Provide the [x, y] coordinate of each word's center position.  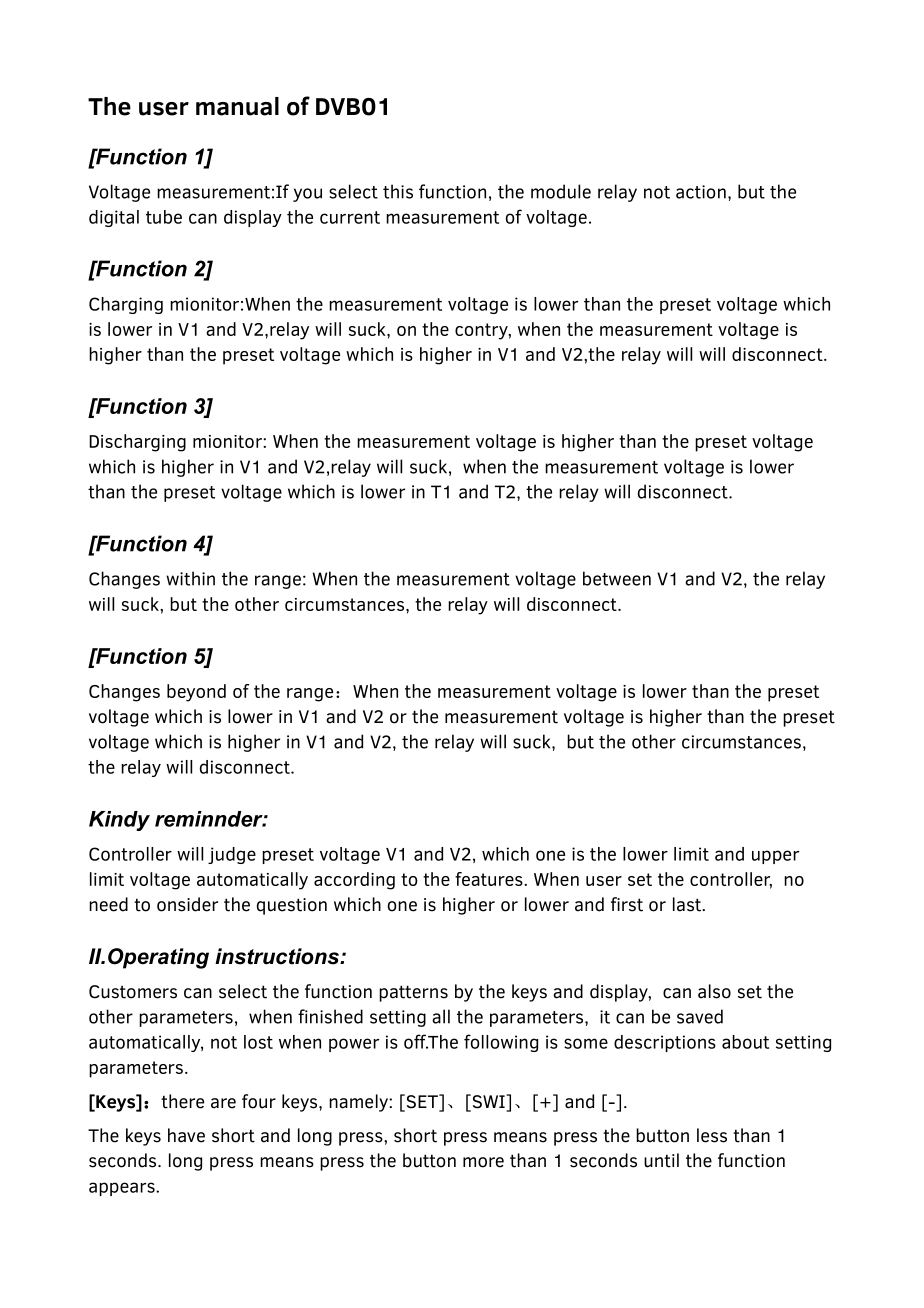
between [617, 578]
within [190, 578]
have [186, 1135]
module [561, 191]
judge [232, 855]
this [398, 191]
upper [775, 857]
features [490, 879]
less [712, 1135]
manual [237, 106]
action [701, 192]
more [483, 1162]
